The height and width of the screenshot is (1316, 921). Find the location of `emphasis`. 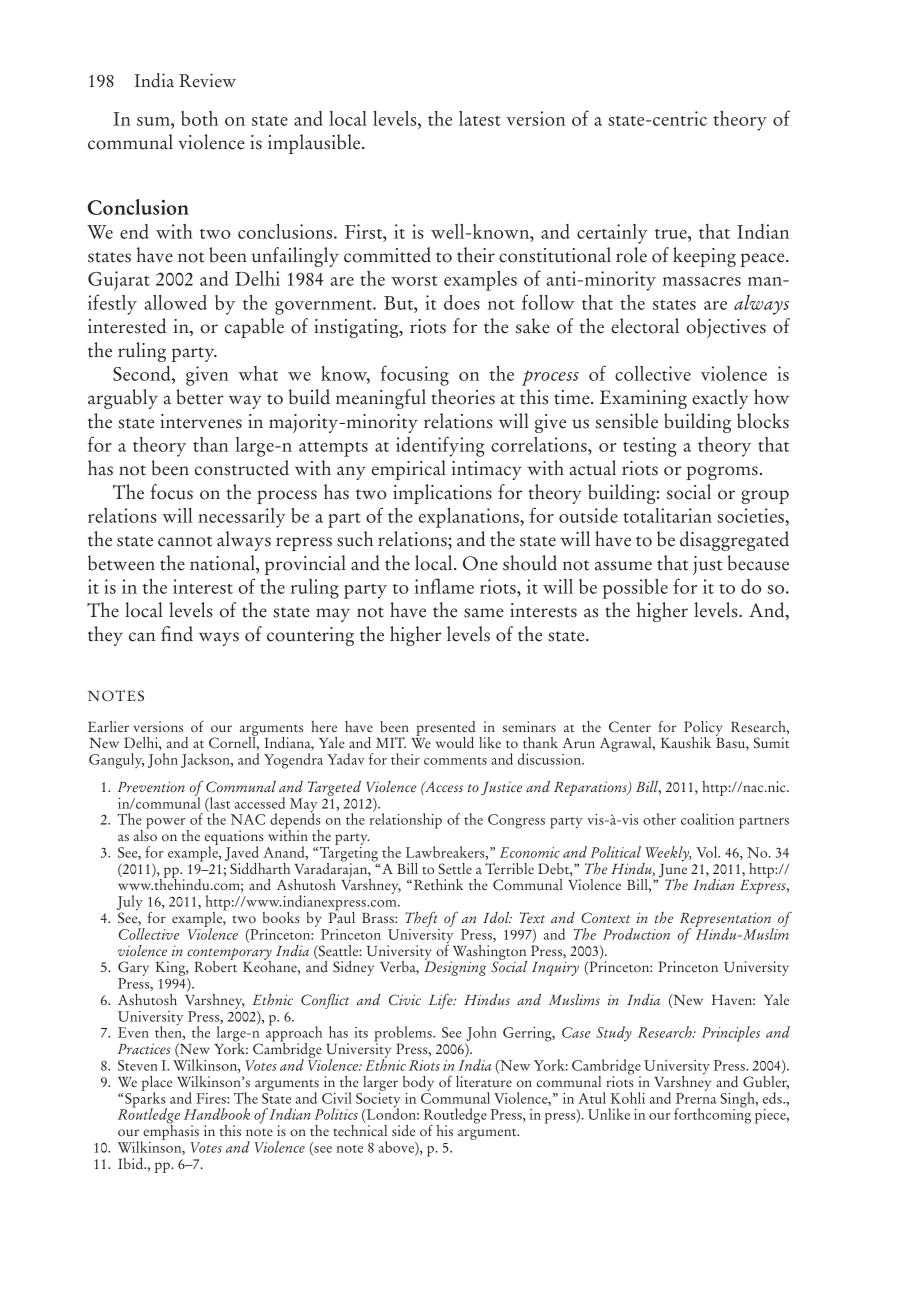

emphasis is located at coordinates (170, 1132).
